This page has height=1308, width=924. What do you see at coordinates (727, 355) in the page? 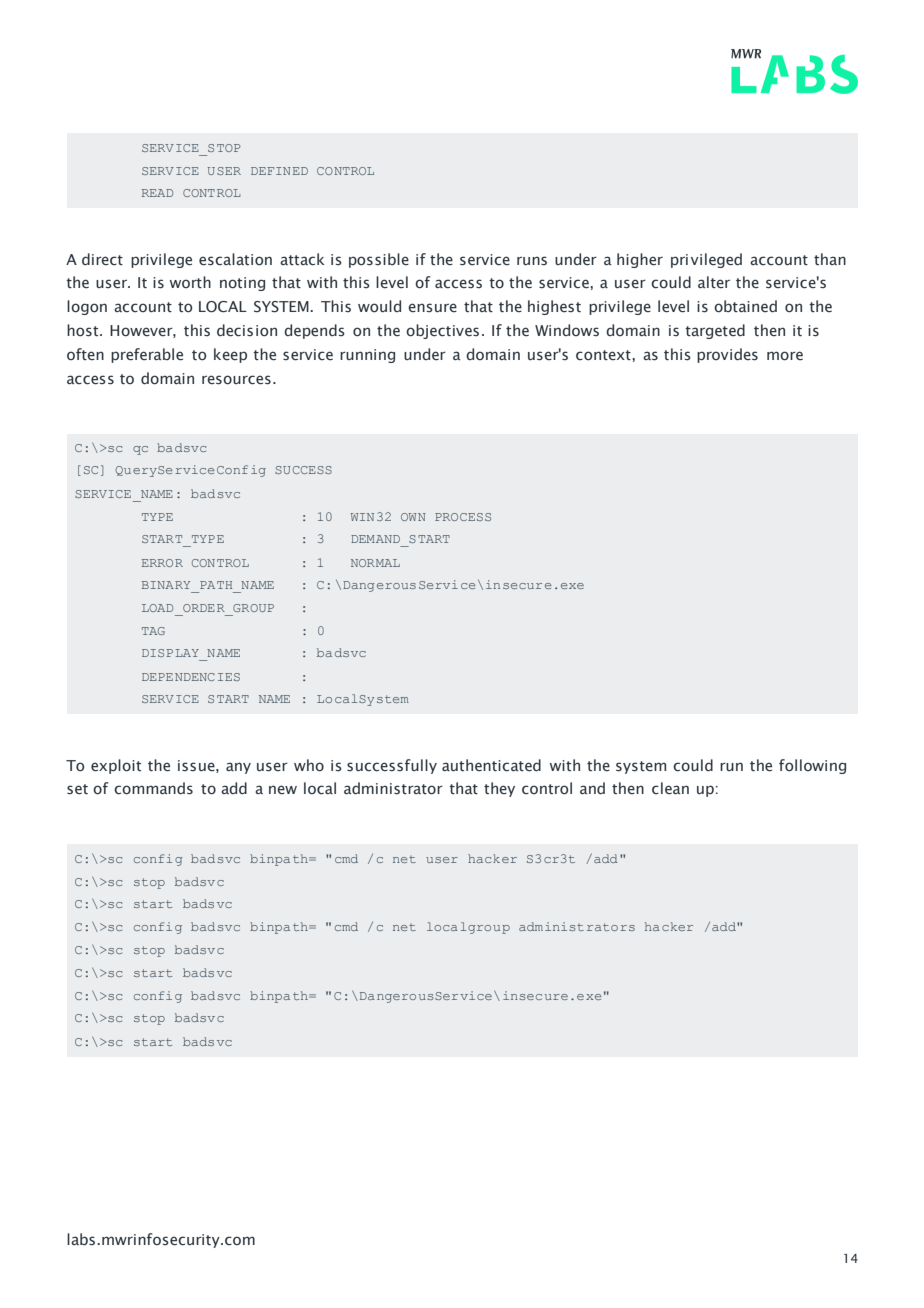
I see `provides` at bounding box center [727, 355].
